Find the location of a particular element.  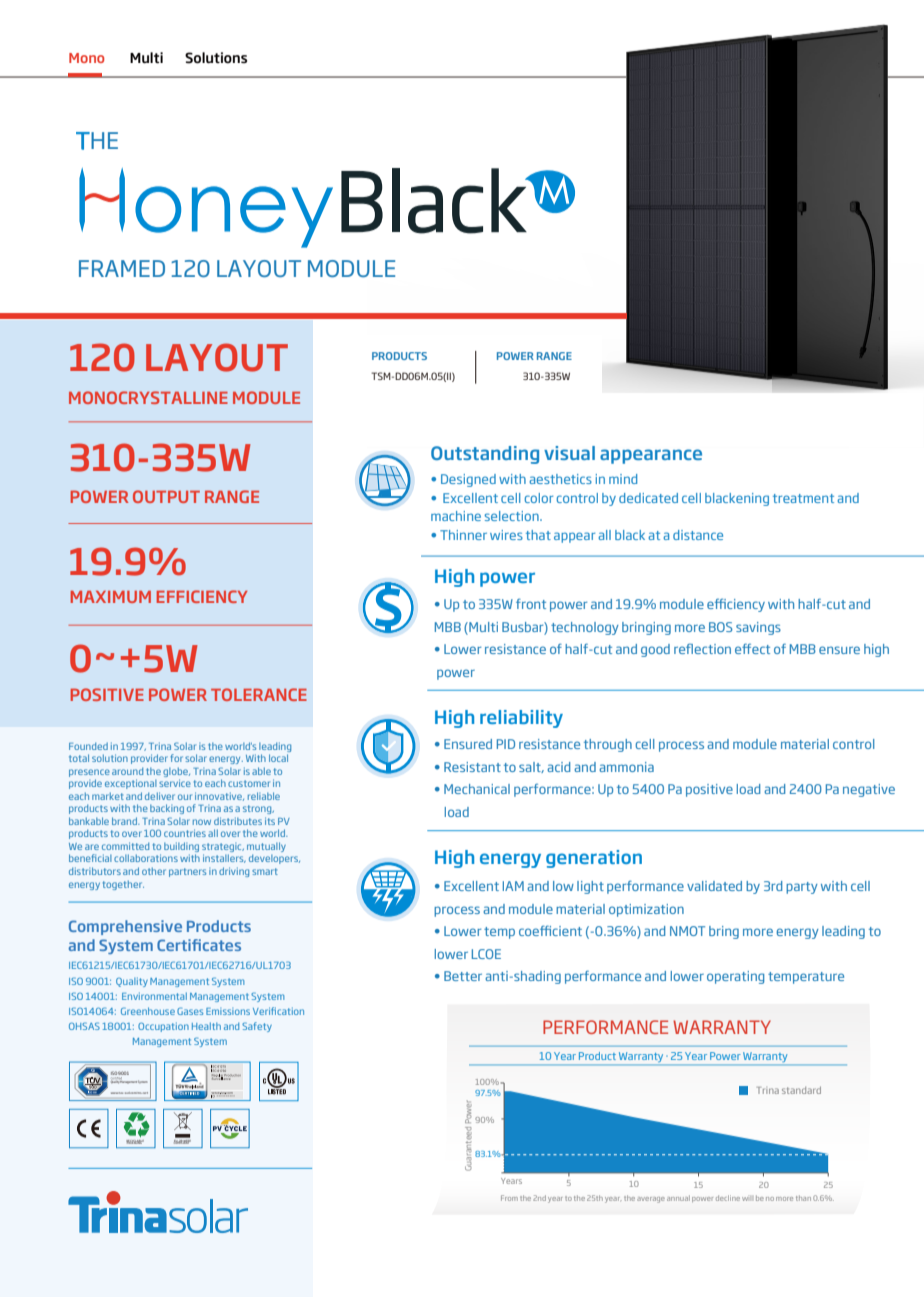

negative is located at coordinates (869, 790).
